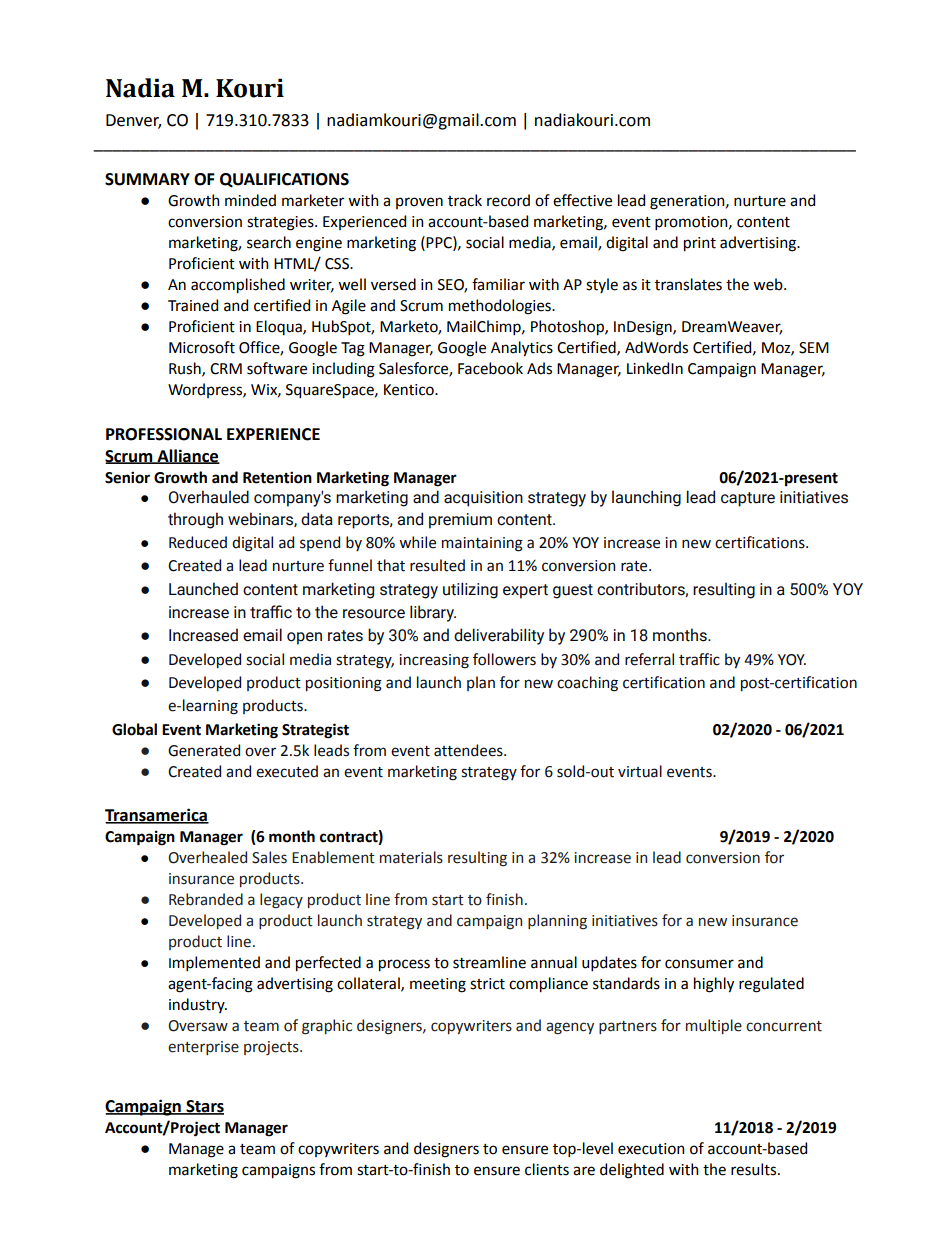 The image size is (952, 1233). What do you see at coordinates (195, 520) in the document?
I see `through` at bounding box center [195, 520].
